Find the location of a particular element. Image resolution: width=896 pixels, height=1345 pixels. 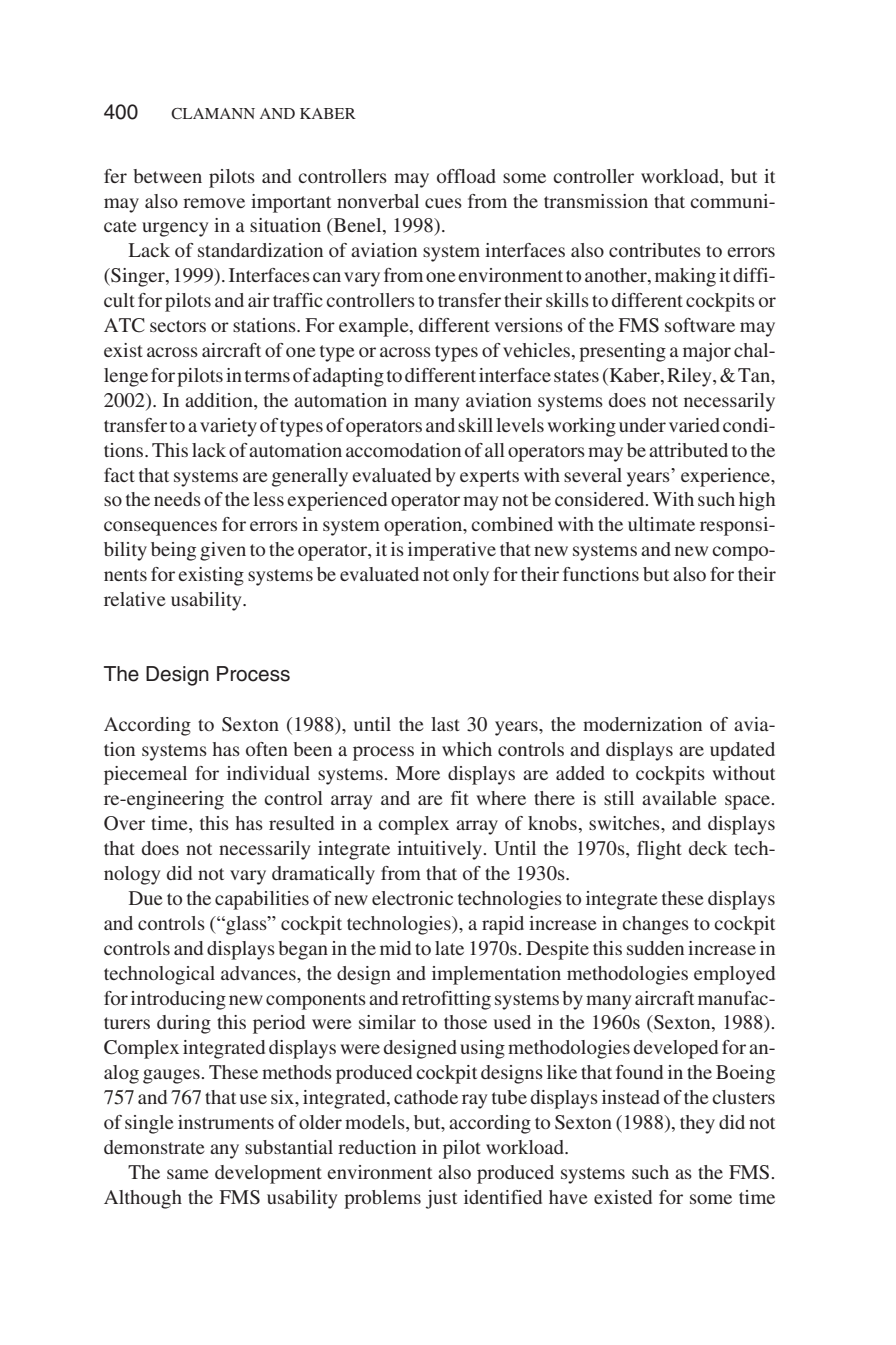

introducing is located at coordinates (178, 1000).
